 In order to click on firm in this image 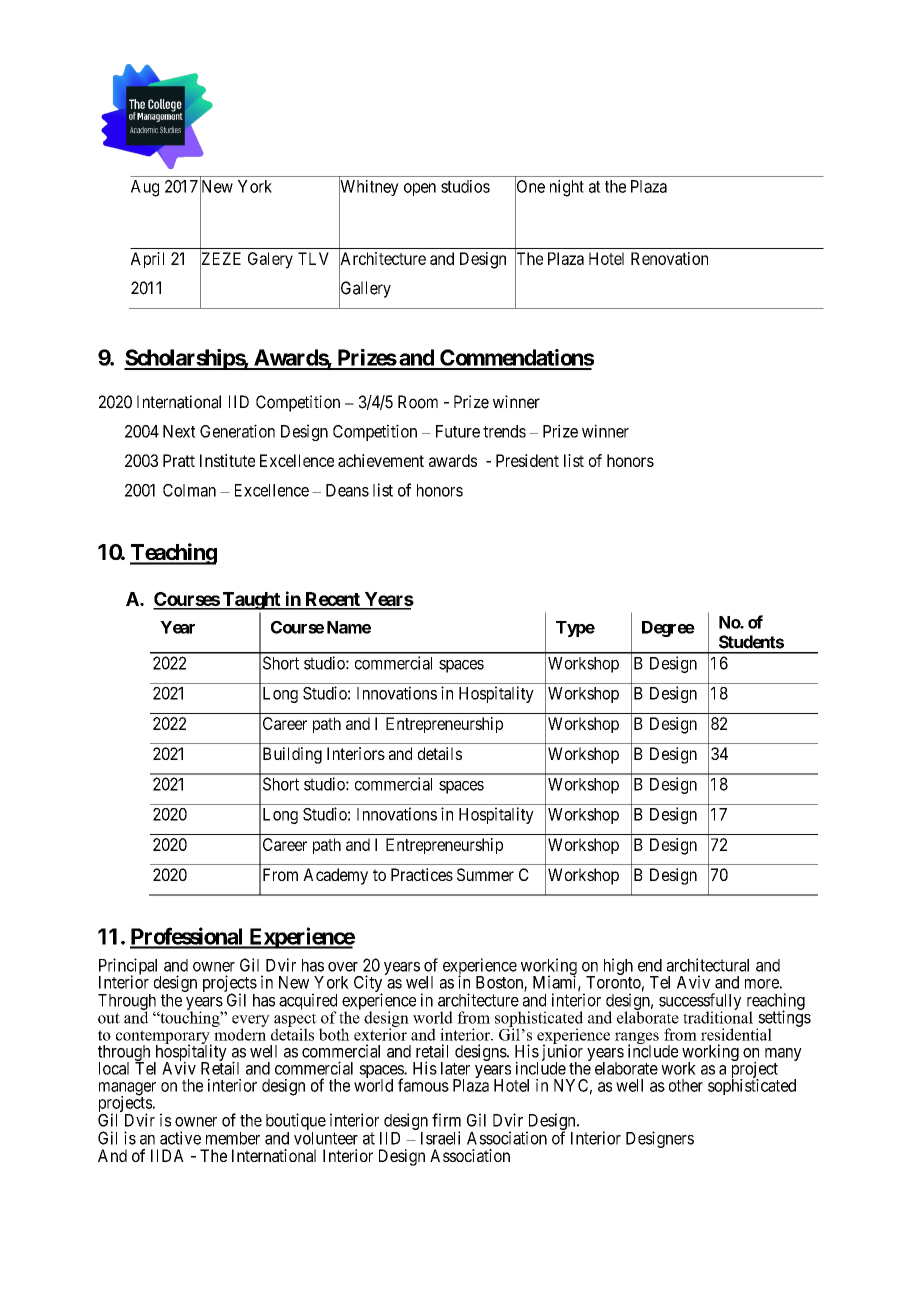, I will do `click(446, 1120)`.
